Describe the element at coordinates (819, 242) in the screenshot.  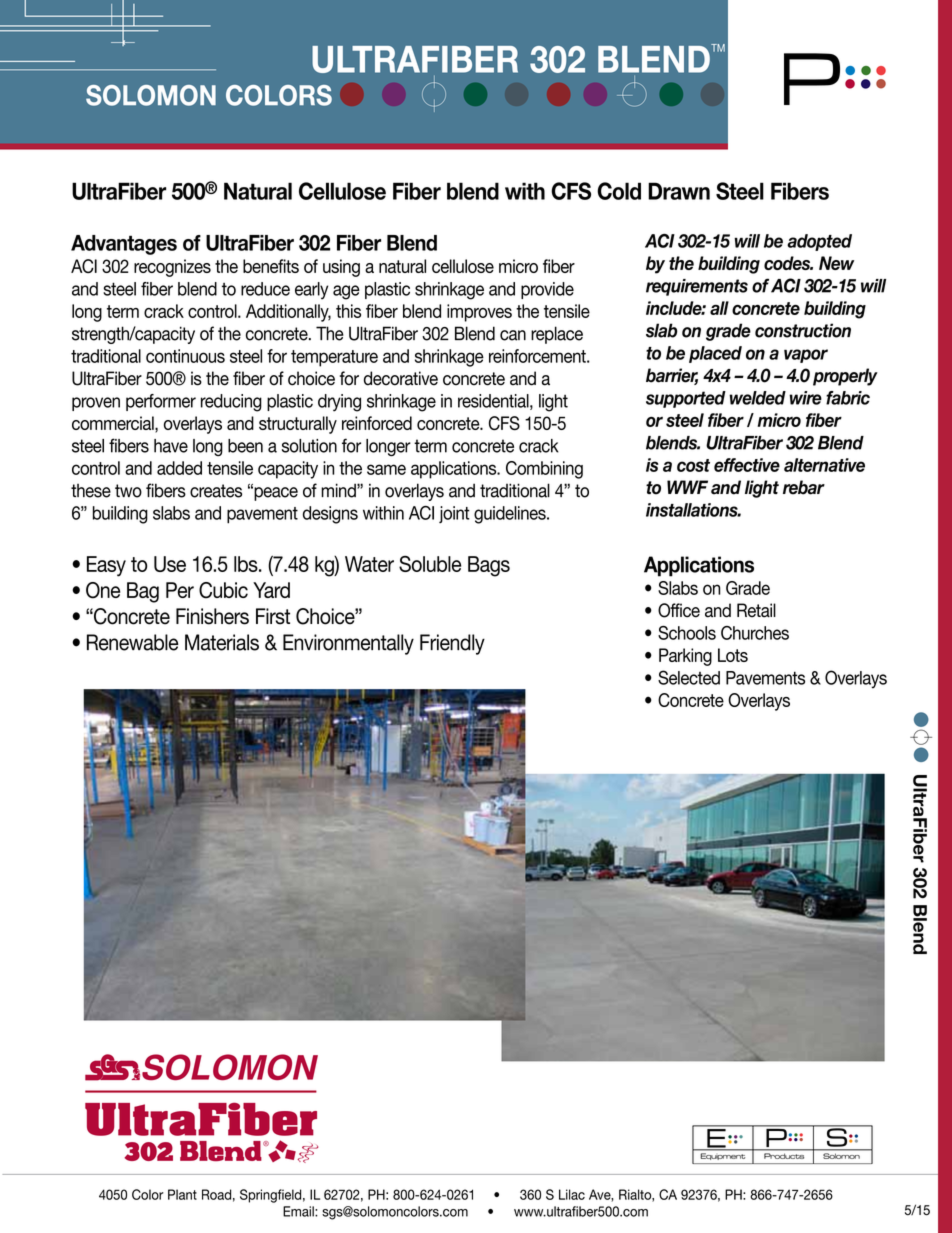
I see `adopted` at that location.
